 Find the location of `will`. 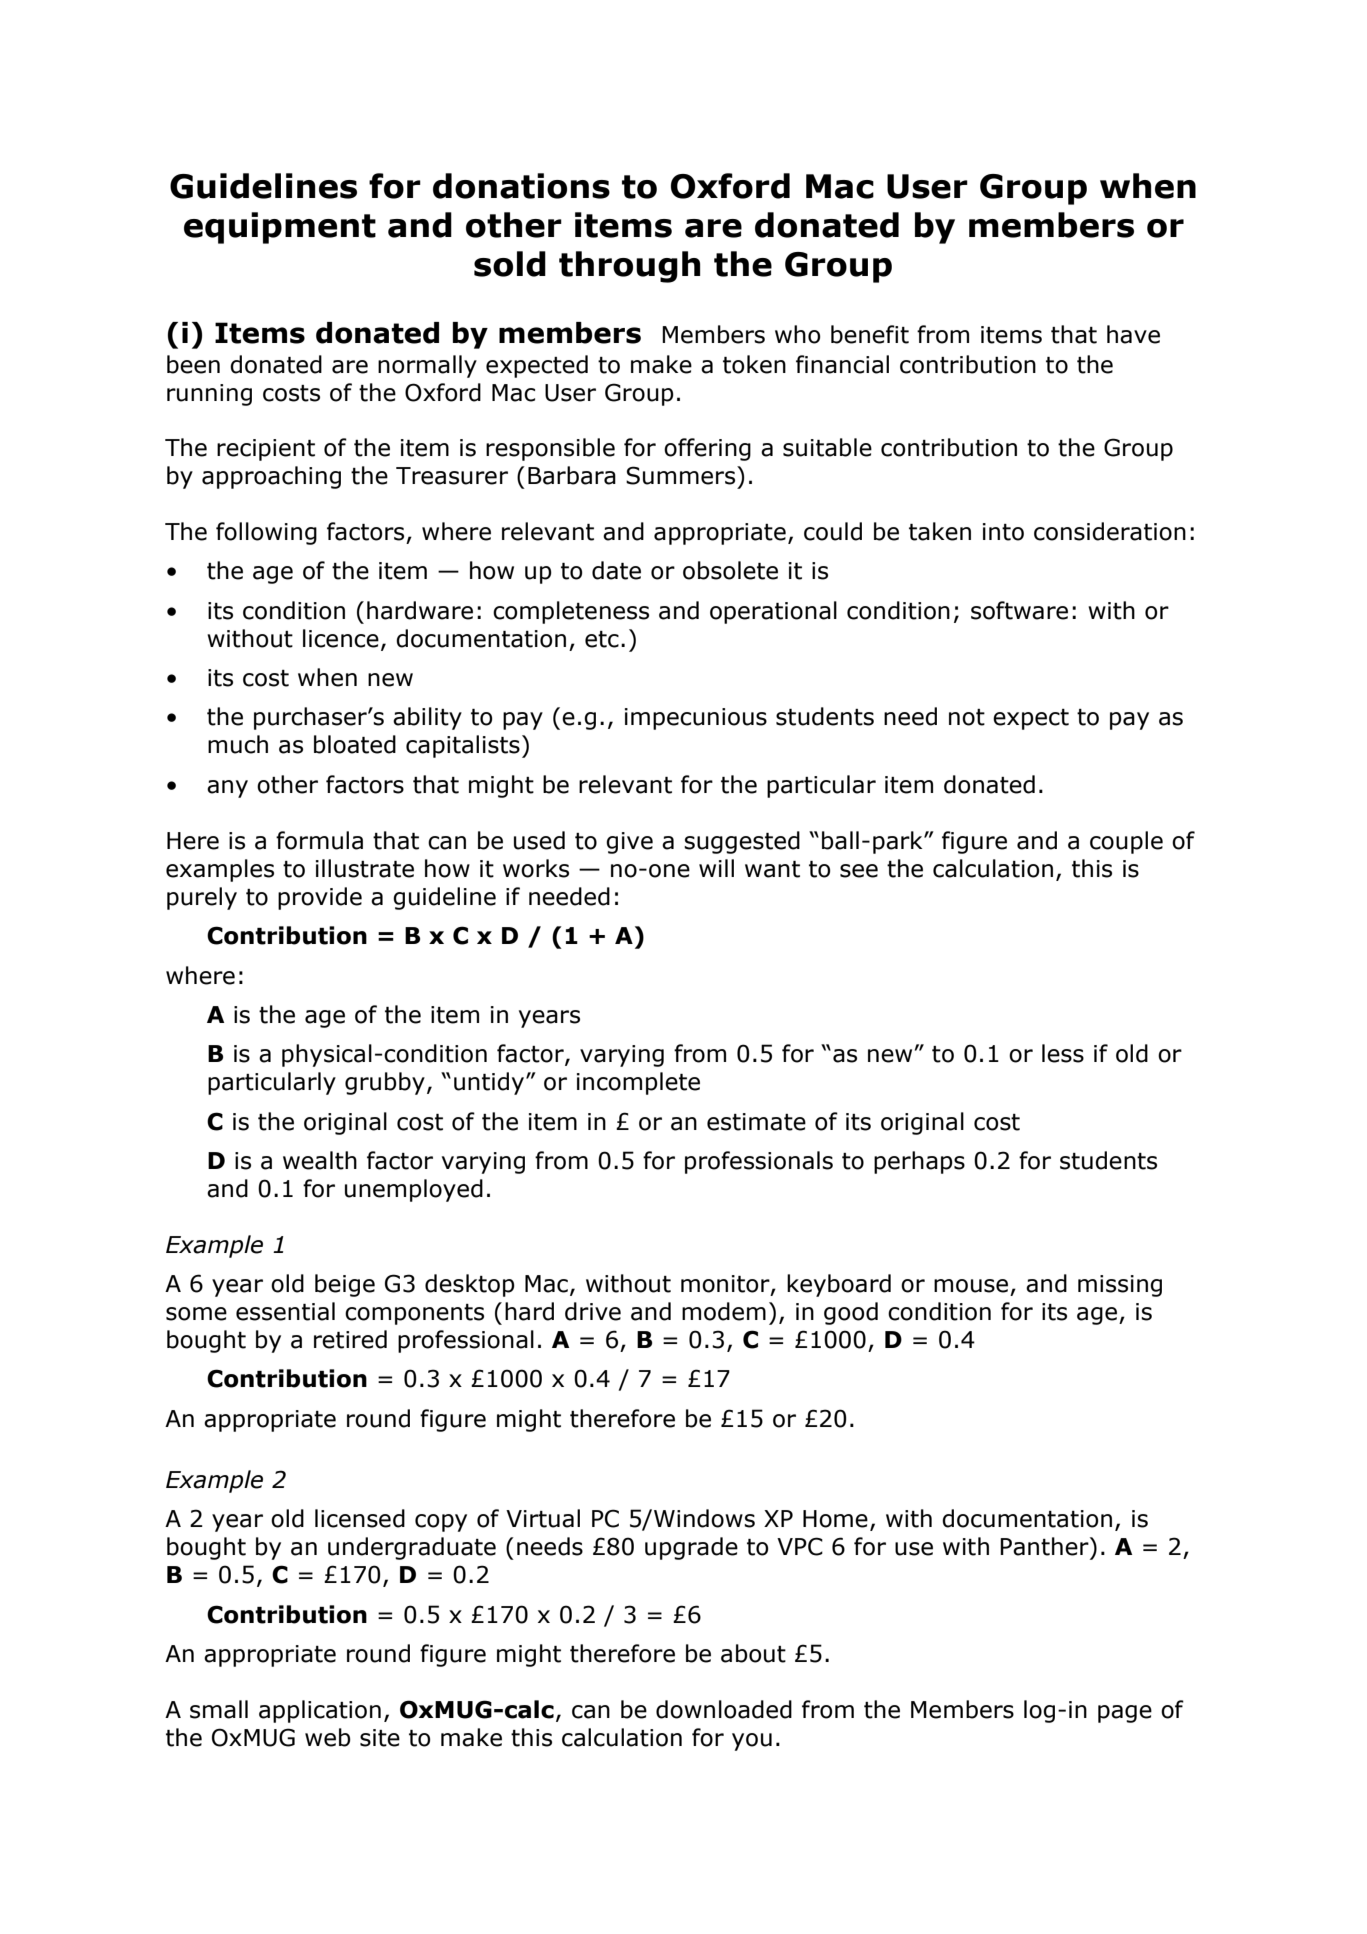

will is located at coordinates (716, 868).
